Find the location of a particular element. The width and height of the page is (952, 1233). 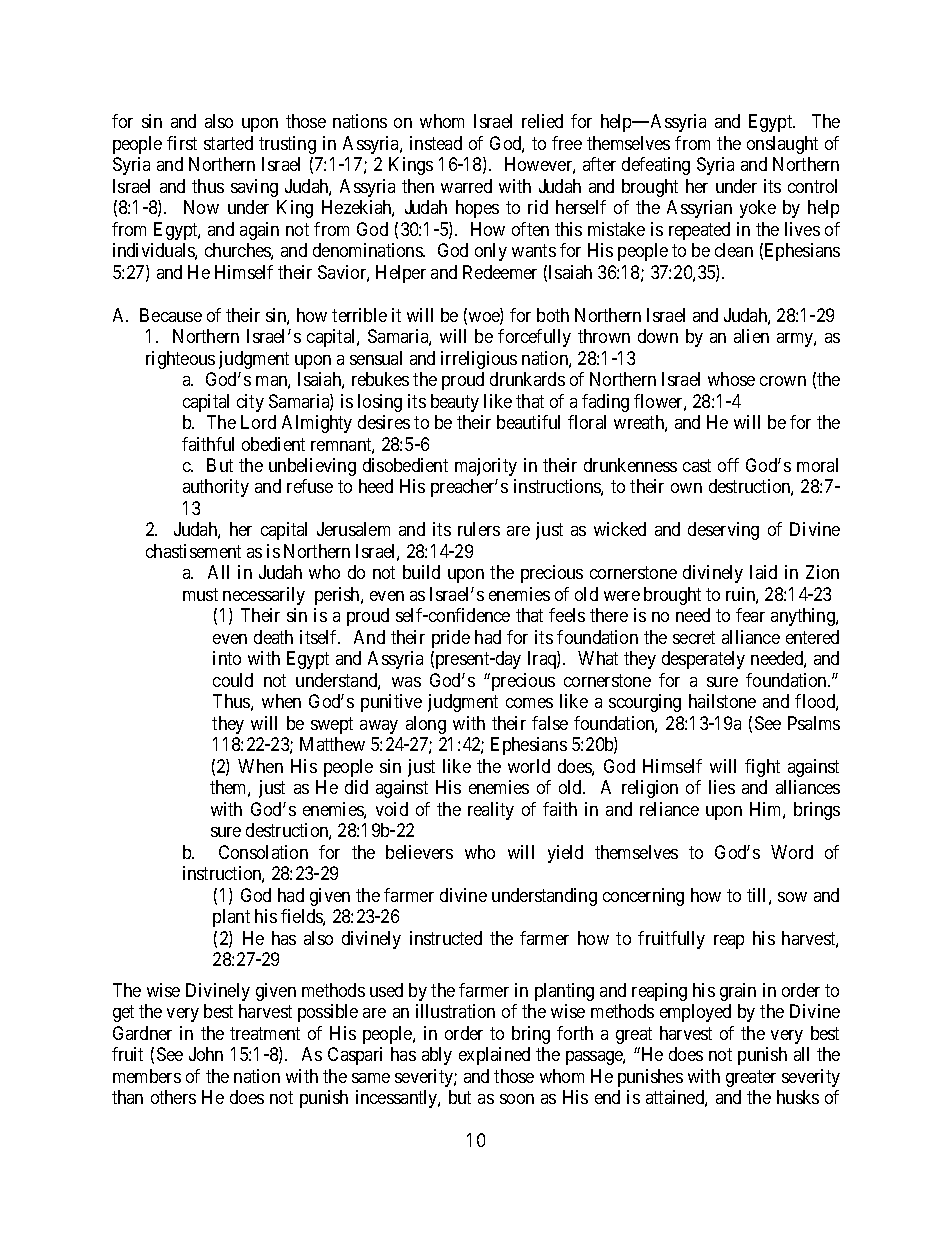

fear is located at coordinates (750, 615).
